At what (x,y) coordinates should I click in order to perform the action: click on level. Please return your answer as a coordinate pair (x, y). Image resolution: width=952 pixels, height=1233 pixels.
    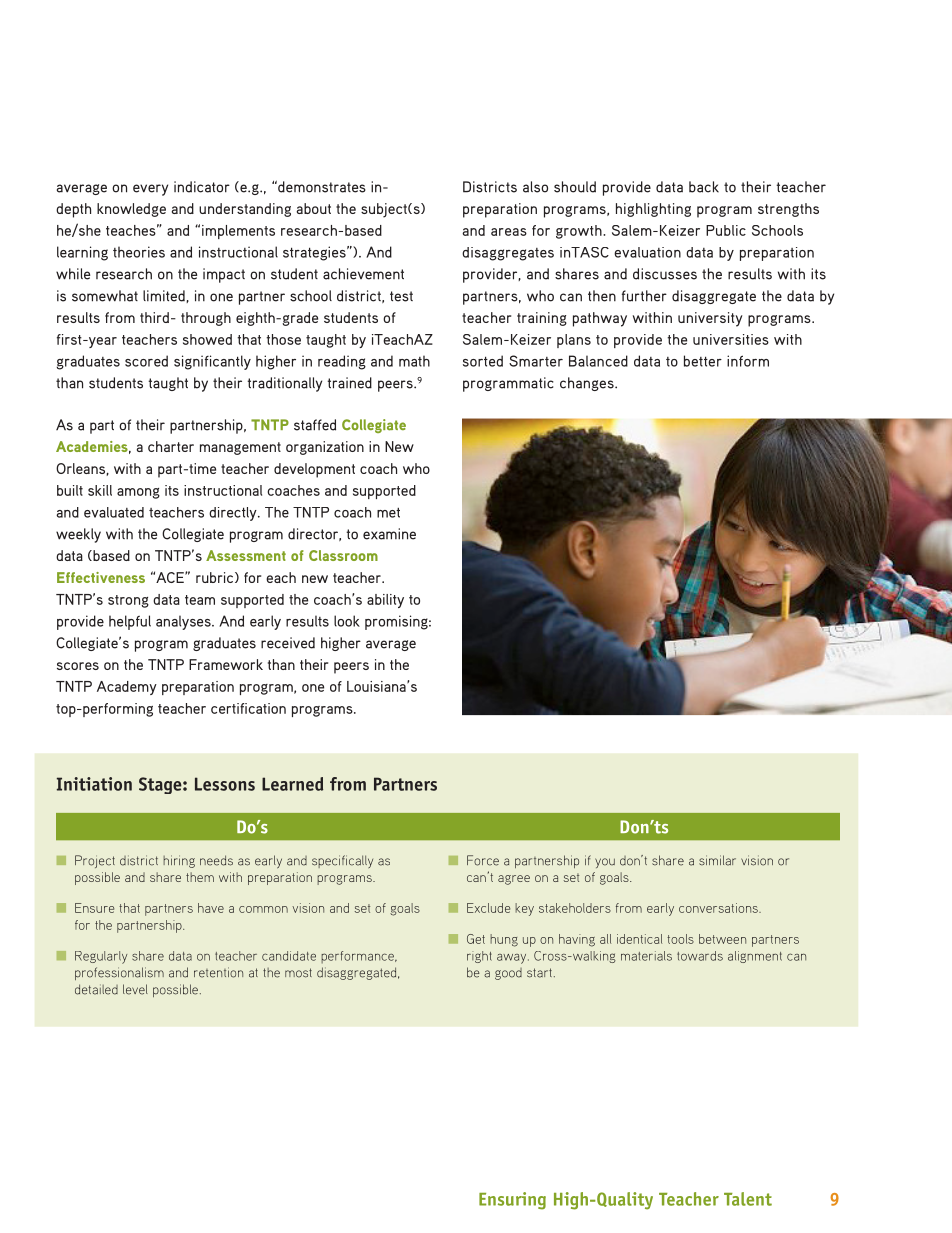
    Looking at the image, I should click on (135, 989).
